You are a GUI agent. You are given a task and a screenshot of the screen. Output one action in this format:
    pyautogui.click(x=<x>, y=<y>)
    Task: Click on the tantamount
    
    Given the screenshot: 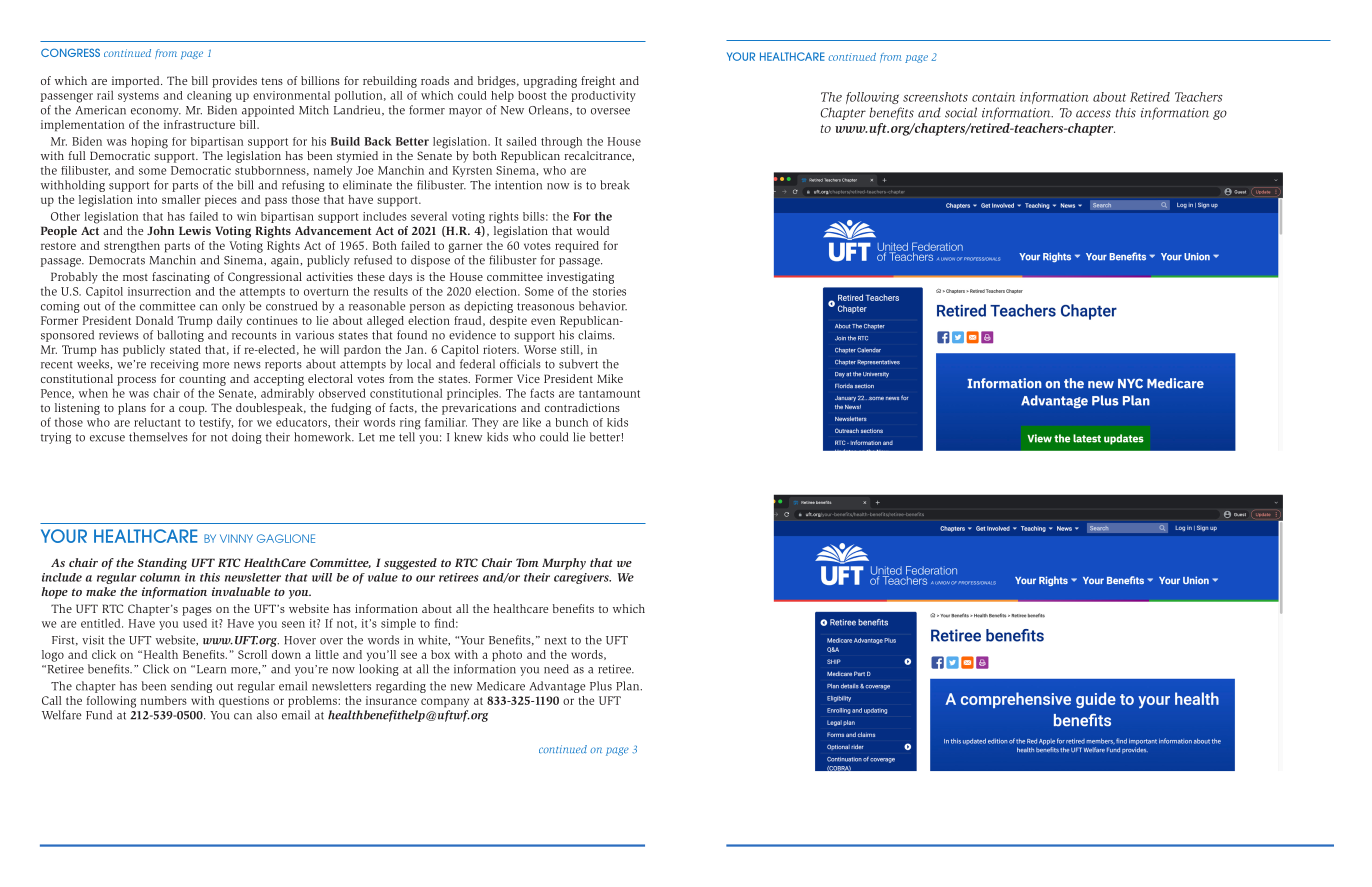 What is the action you would take?
    pyautogui.click(x=609, y=394)
